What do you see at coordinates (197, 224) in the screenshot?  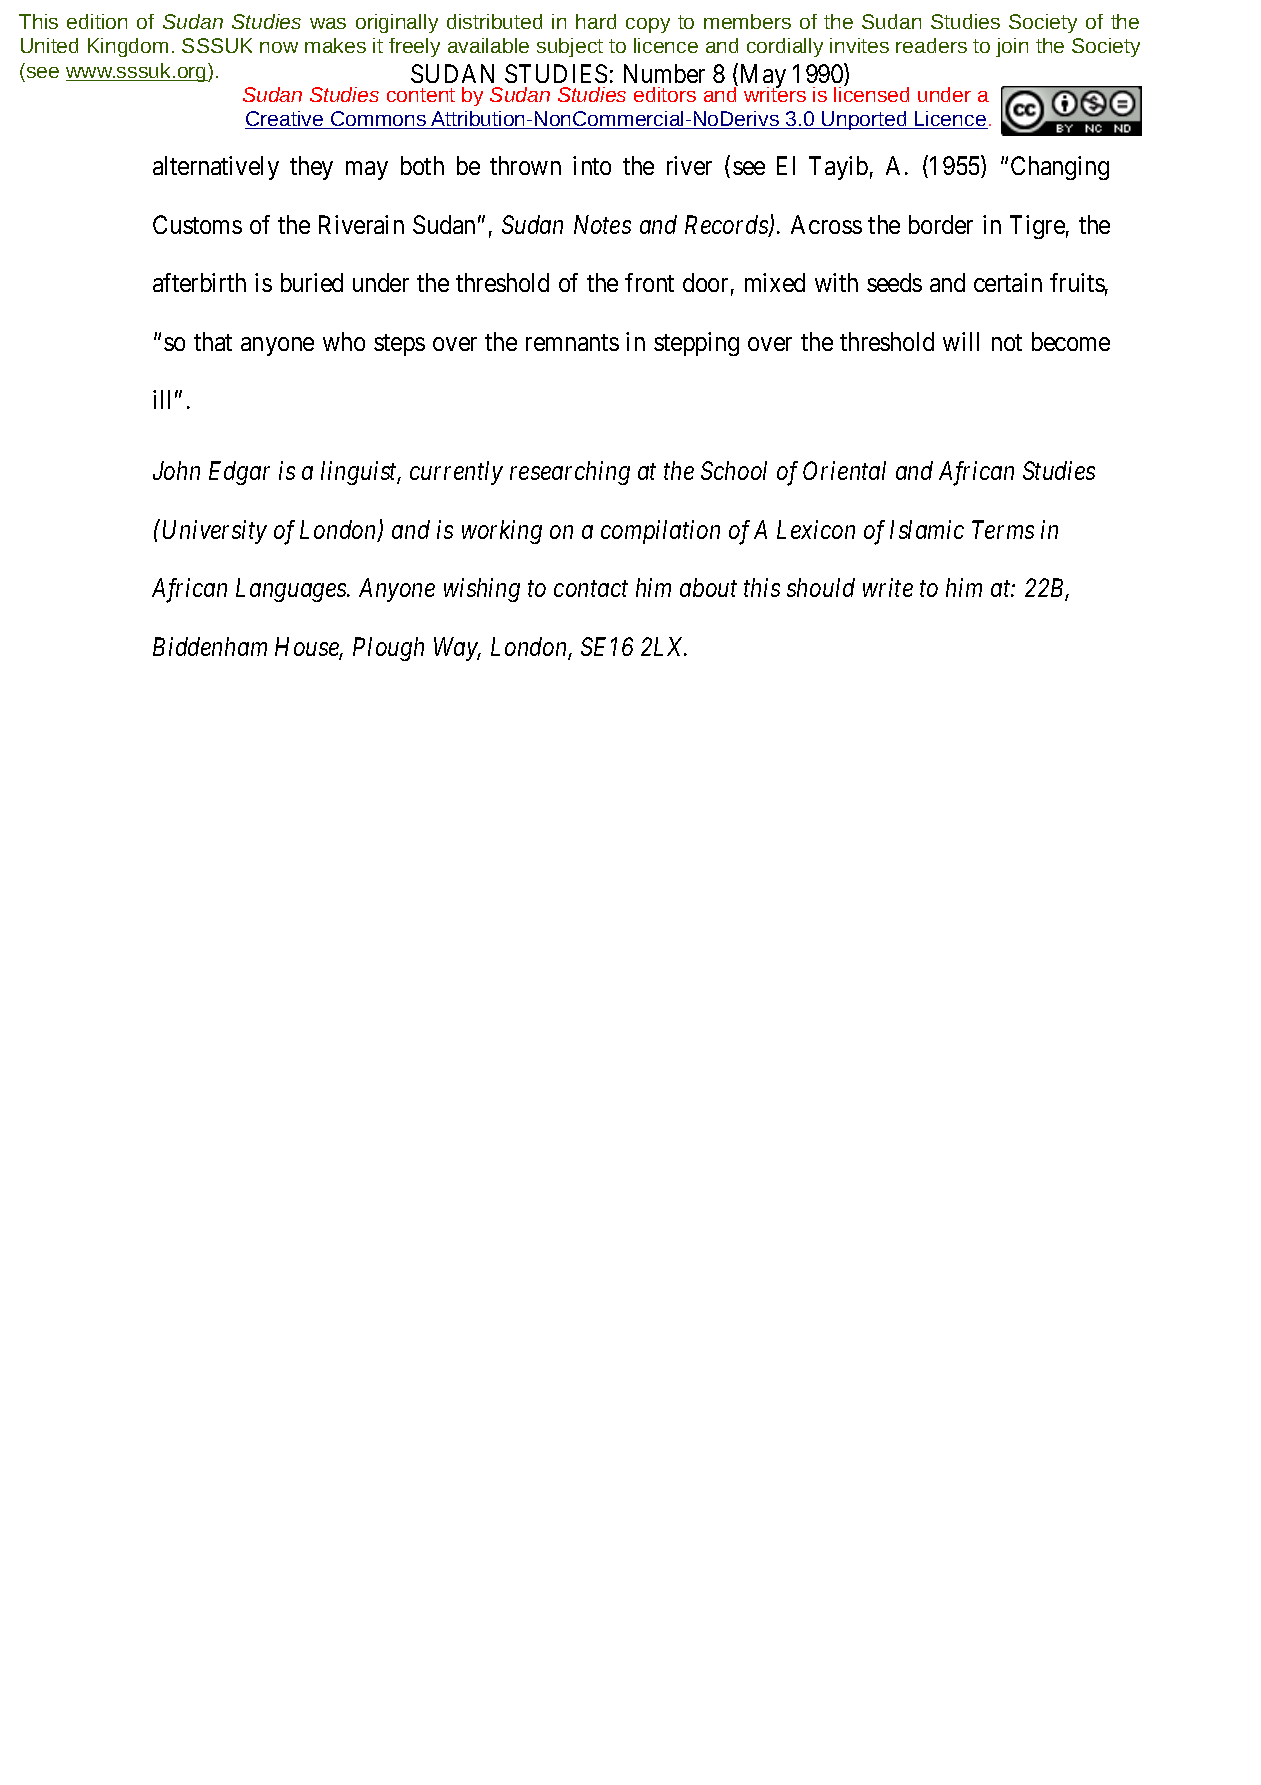 I see `Customs` at bounding box center [197, 224].
